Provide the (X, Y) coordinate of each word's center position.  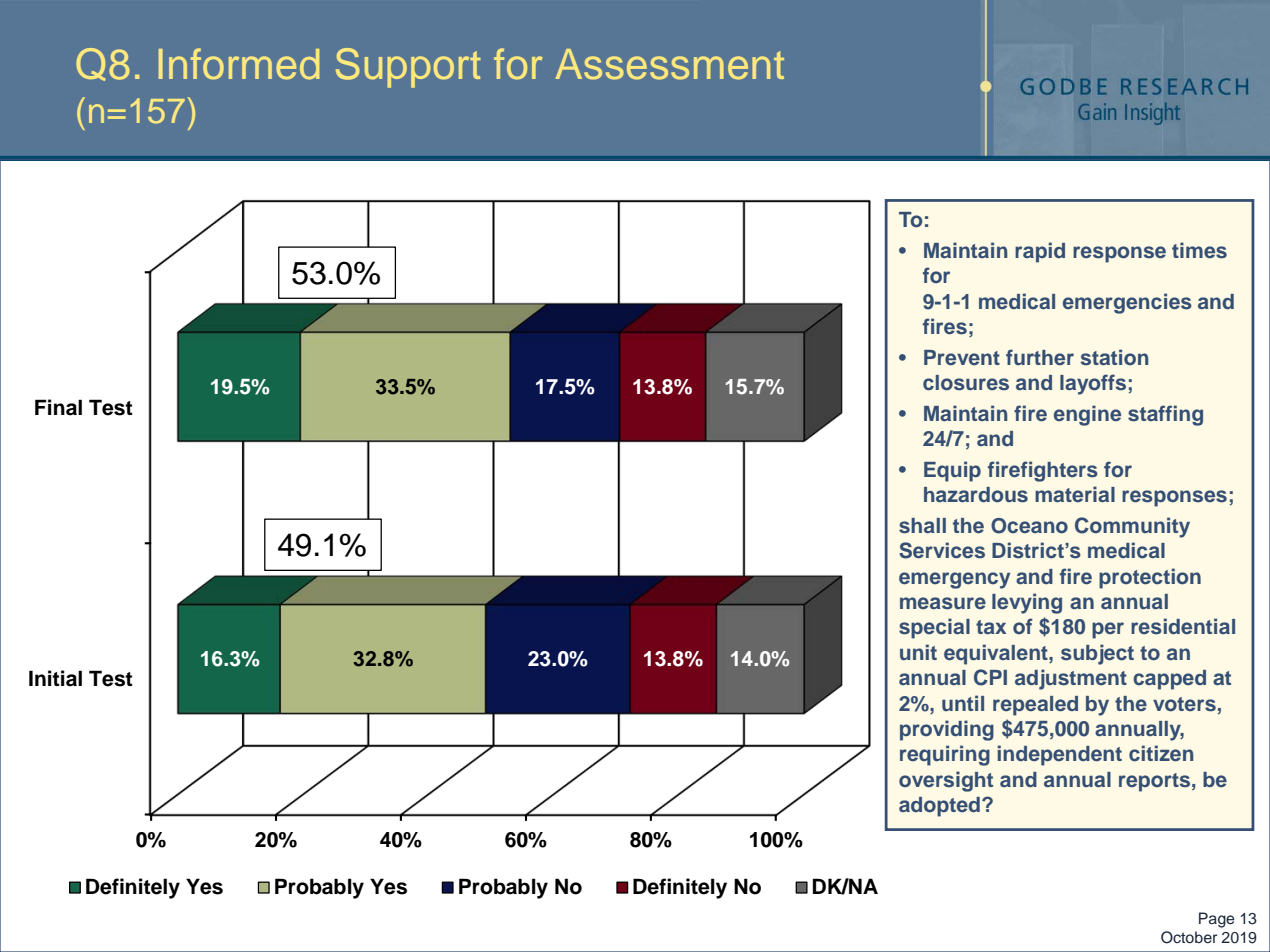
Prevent (962, 357)
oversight (946, 781)
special (934, 628)
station (1114, 357)
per (1108, 630)
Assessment (669, 64)
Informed (239, 64)
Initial (55, 678)
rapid (1040, 252)
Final (58, 407)
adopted (939, 807)
